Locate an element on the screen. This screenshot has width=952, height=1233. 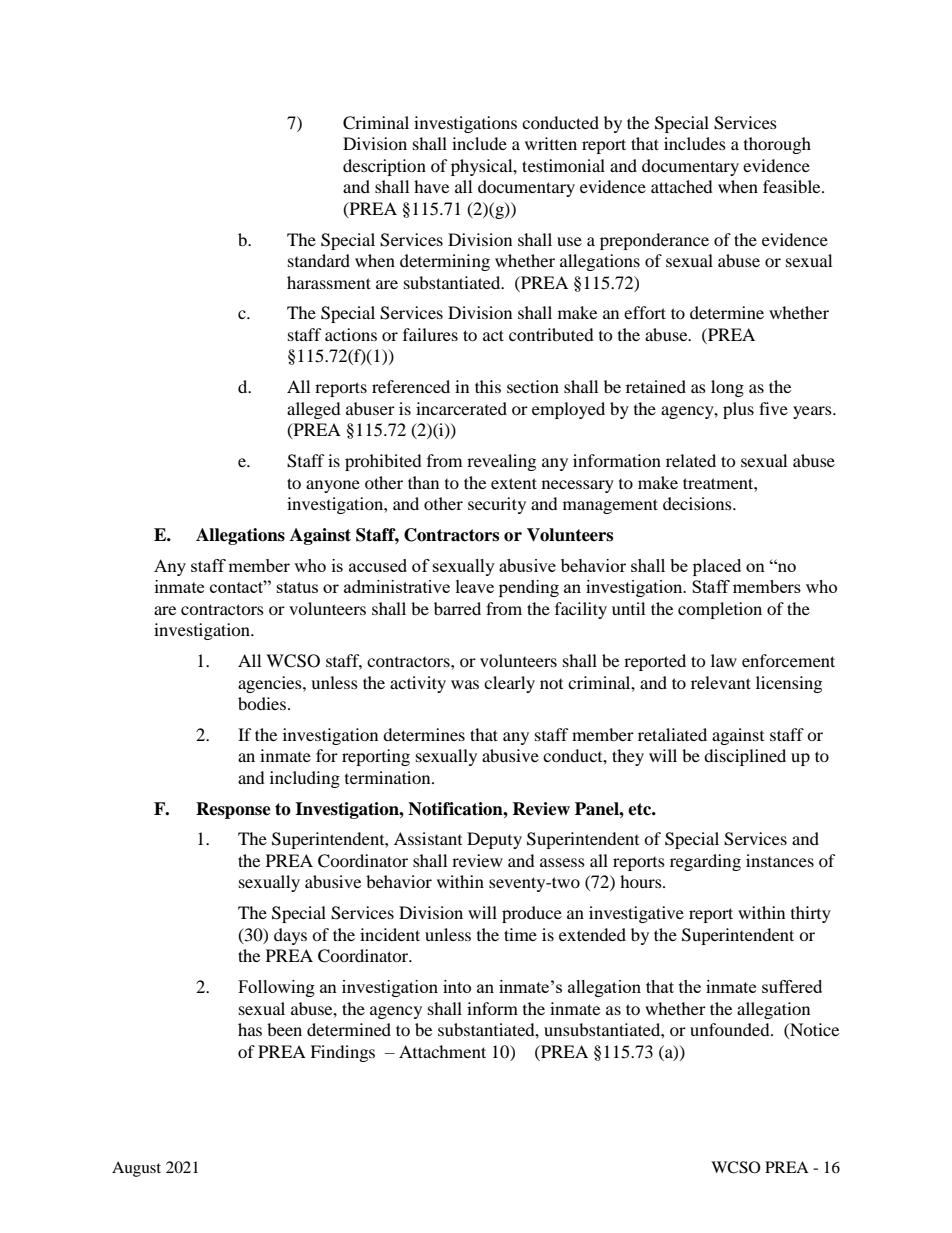
produce is located at coordinates (532, 914).
